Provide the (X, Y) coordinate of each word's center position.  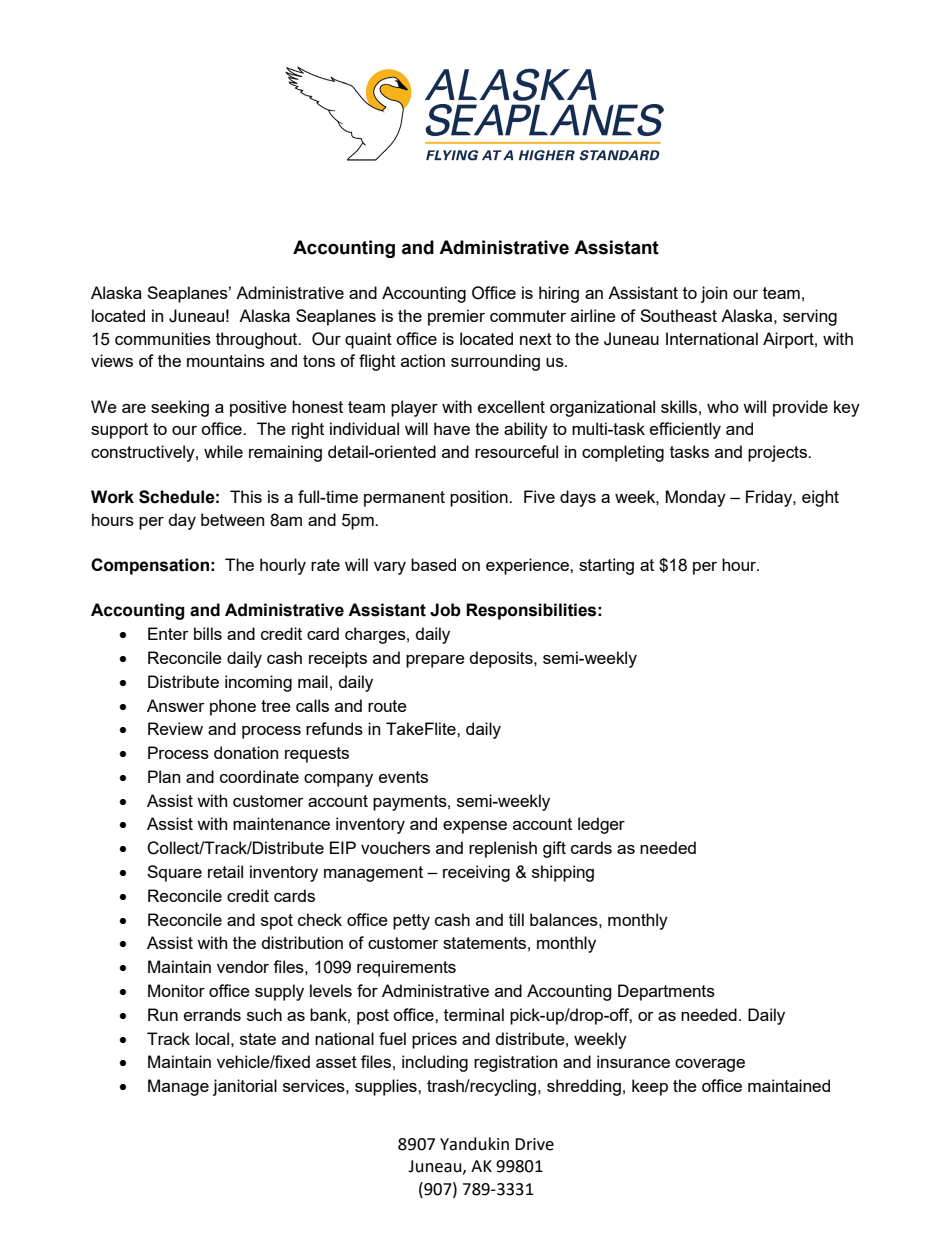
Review (175, 728)
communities (163, 338)
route (387, 706)
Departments (666, 992)
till (516, 919)
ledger (601, 825)
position (480, 498)
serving (810, 317)
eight (820, 498)
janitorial (245, 1087)
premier (456, 317)
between (232, 519)
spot (277, 922)
